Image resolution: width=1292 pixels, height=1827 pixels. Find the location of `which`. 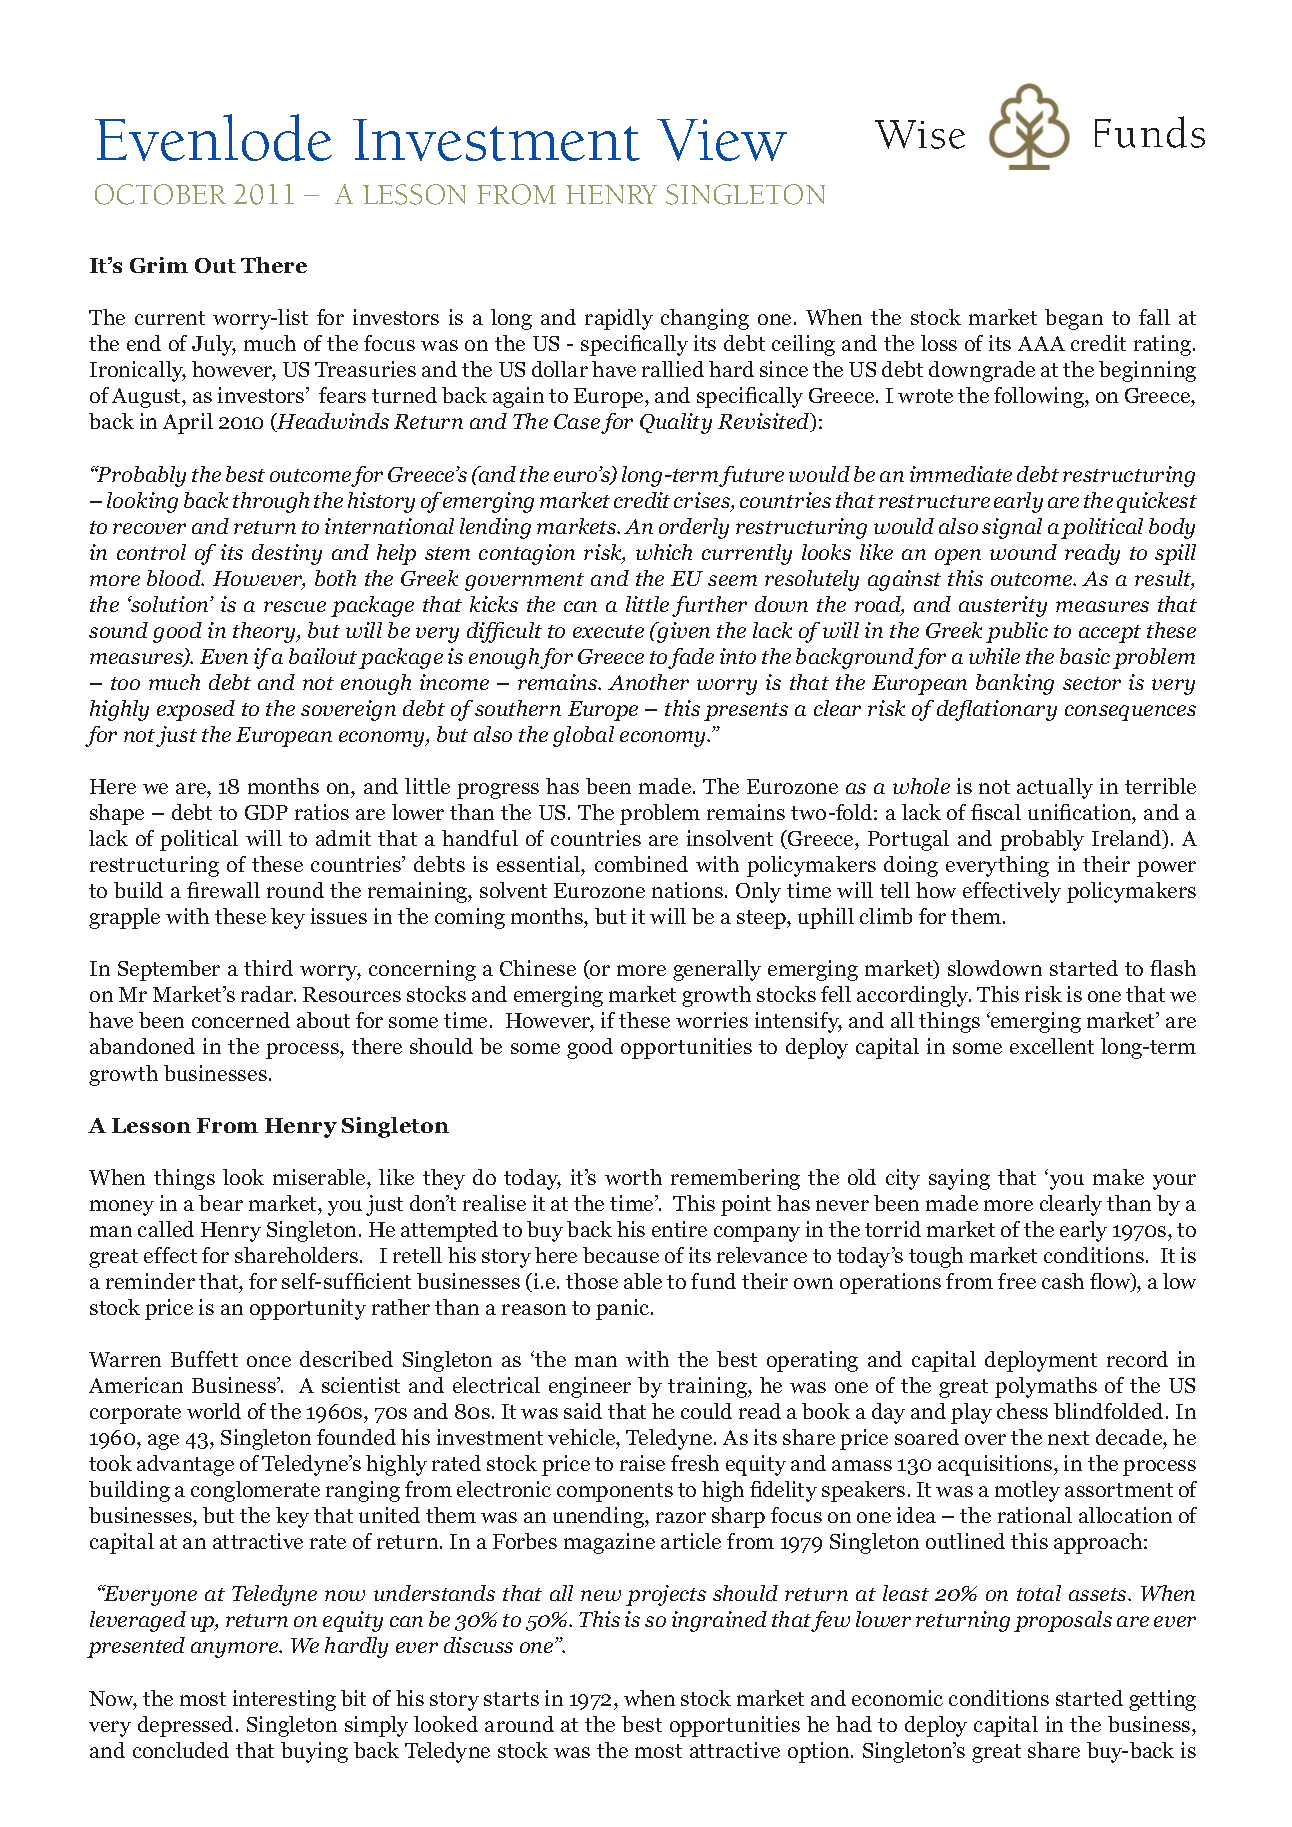

which is located at coordinates (664, 552).
